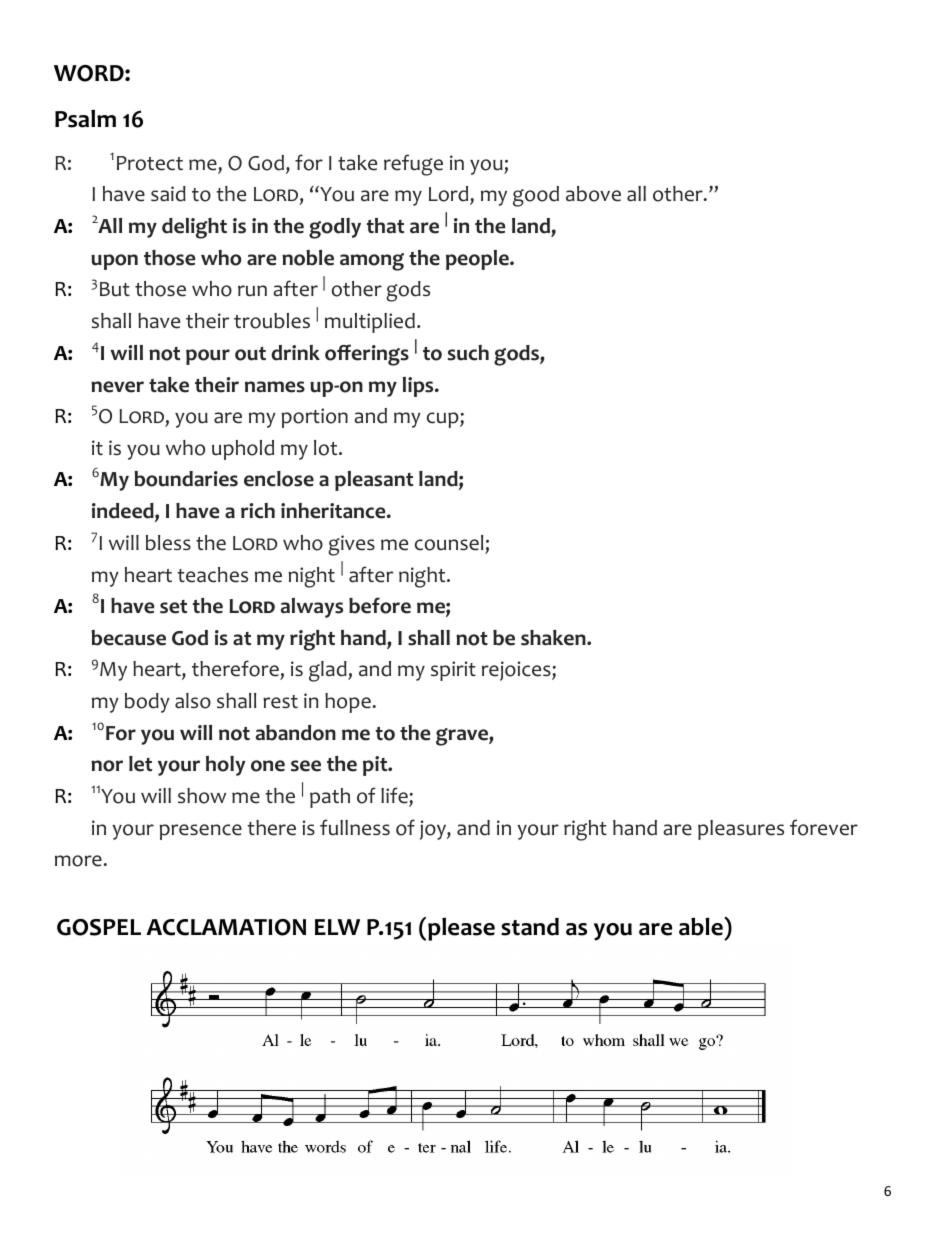 The width and height of the screenshot is (952, 1233). I want to click on shaken, so click(554, 638).
